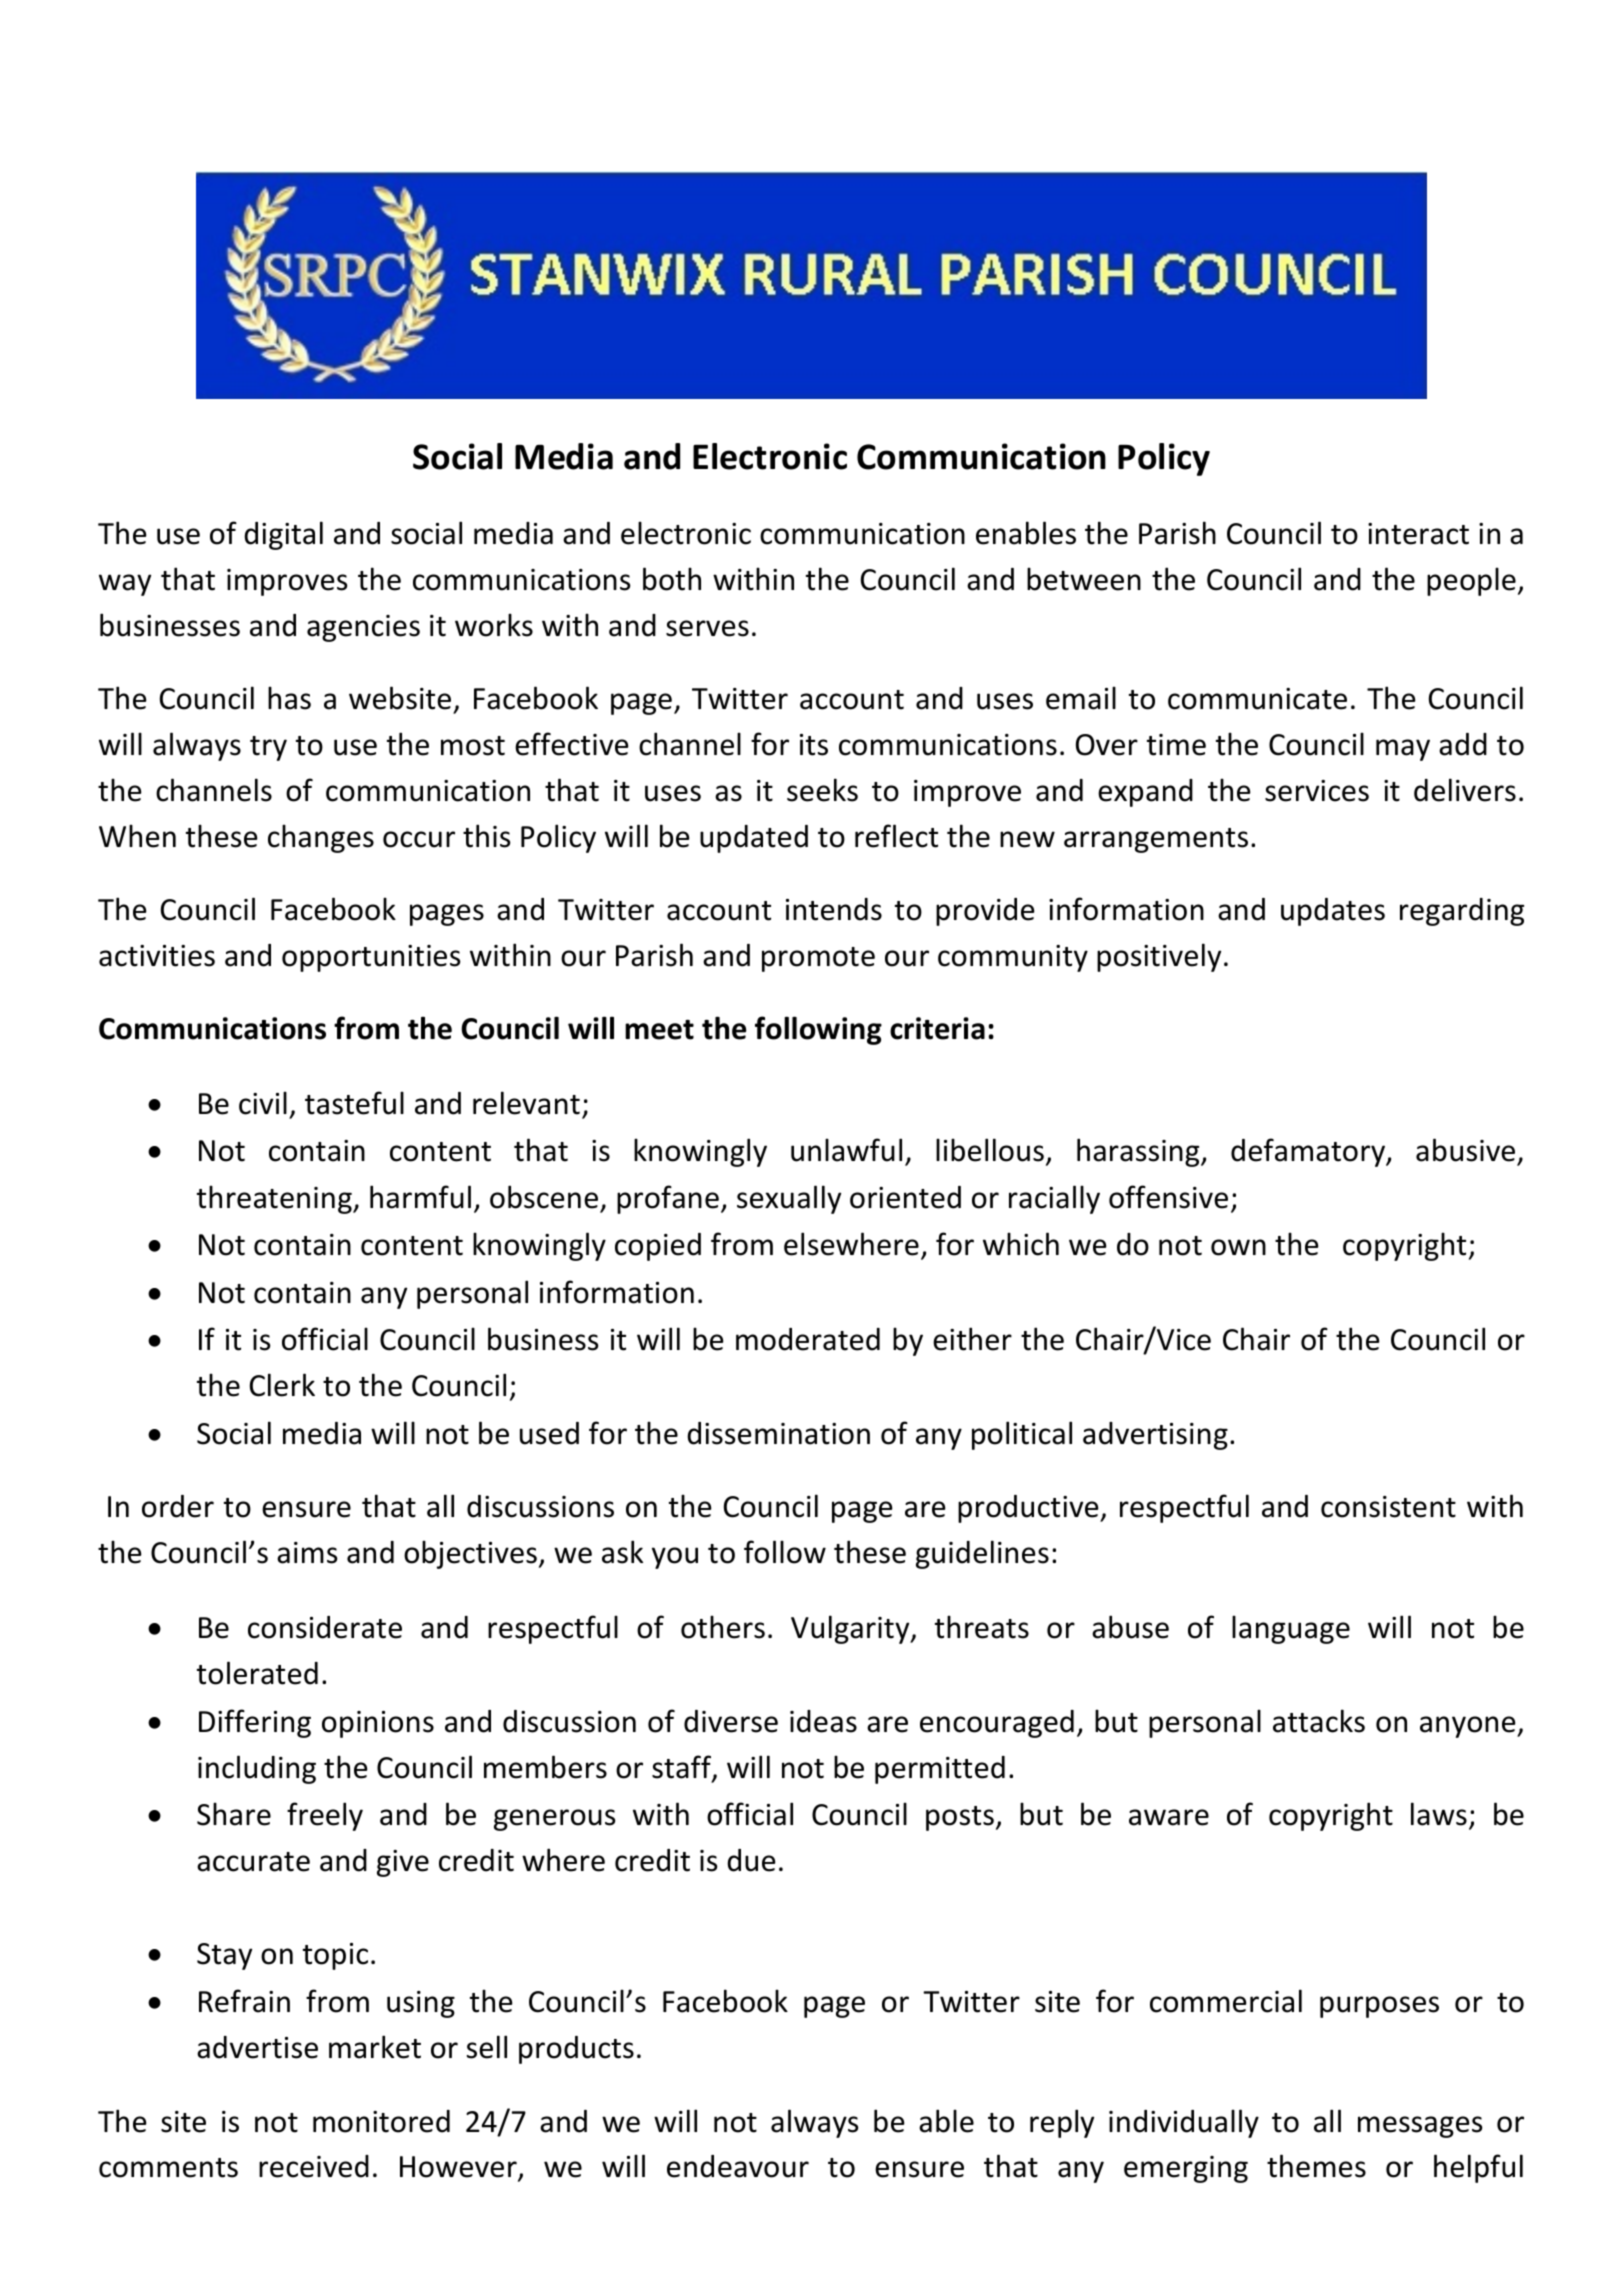 This page has height=2295, width=1623. Describe the element at coordinates (371, 958) in the page. I see `opportunities` at that location.
